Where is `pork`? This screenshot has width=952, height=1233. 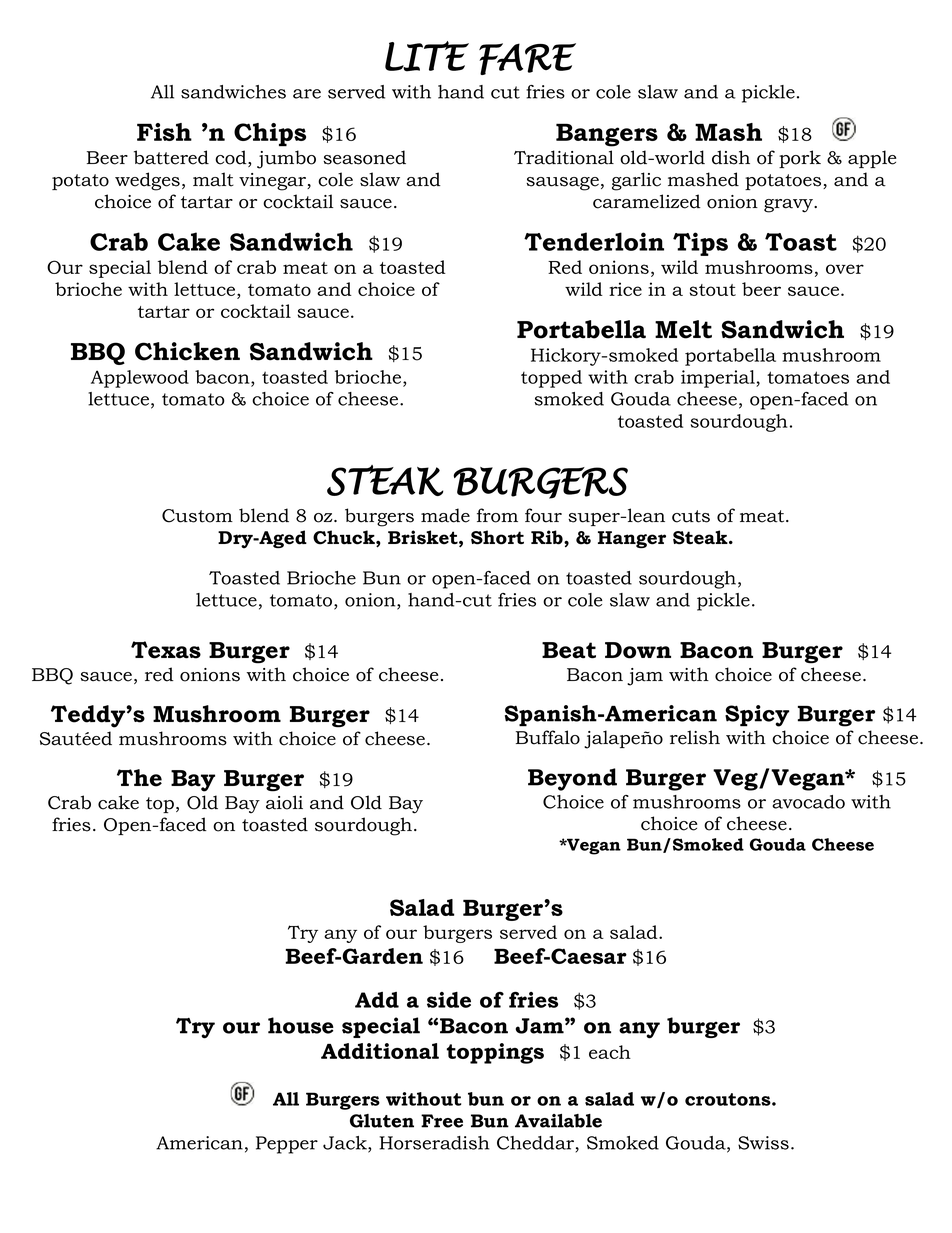 pork is located at coordinates (800, 159).
